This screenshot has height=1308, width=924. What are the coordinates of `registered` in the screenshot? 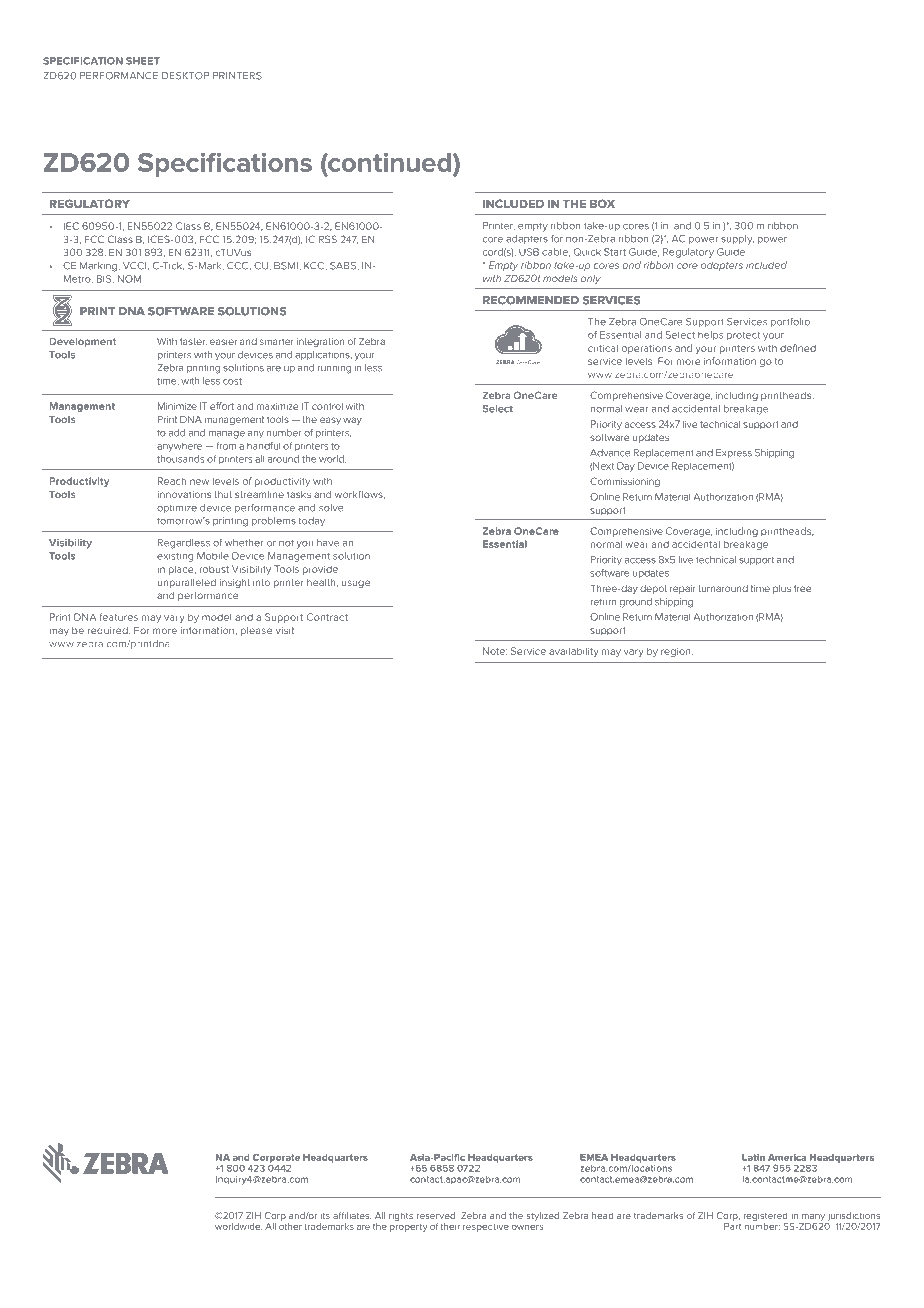 It's located at (765, 1216).
